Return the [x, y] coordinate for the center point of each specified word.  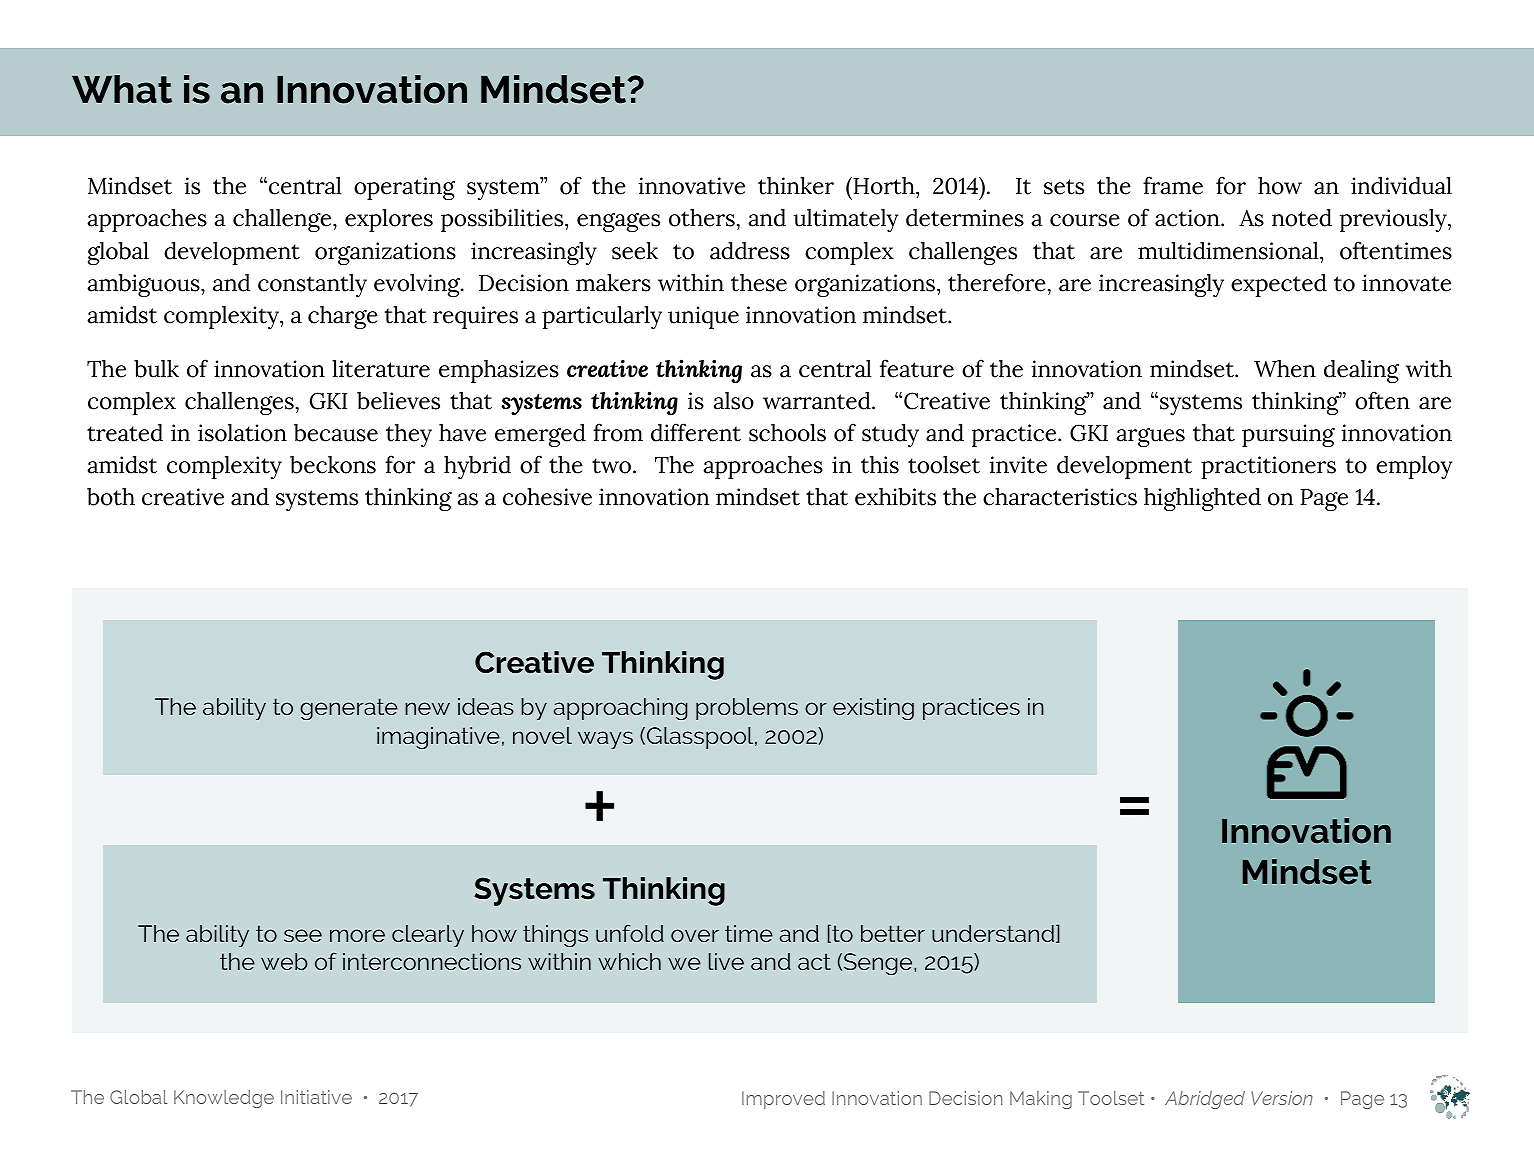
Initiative [316, 1097]
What [122, 89]
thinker [796, 186]
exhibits [895, 497]
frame [1173, 185]
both [111, 497]
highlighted [1202, 499]
